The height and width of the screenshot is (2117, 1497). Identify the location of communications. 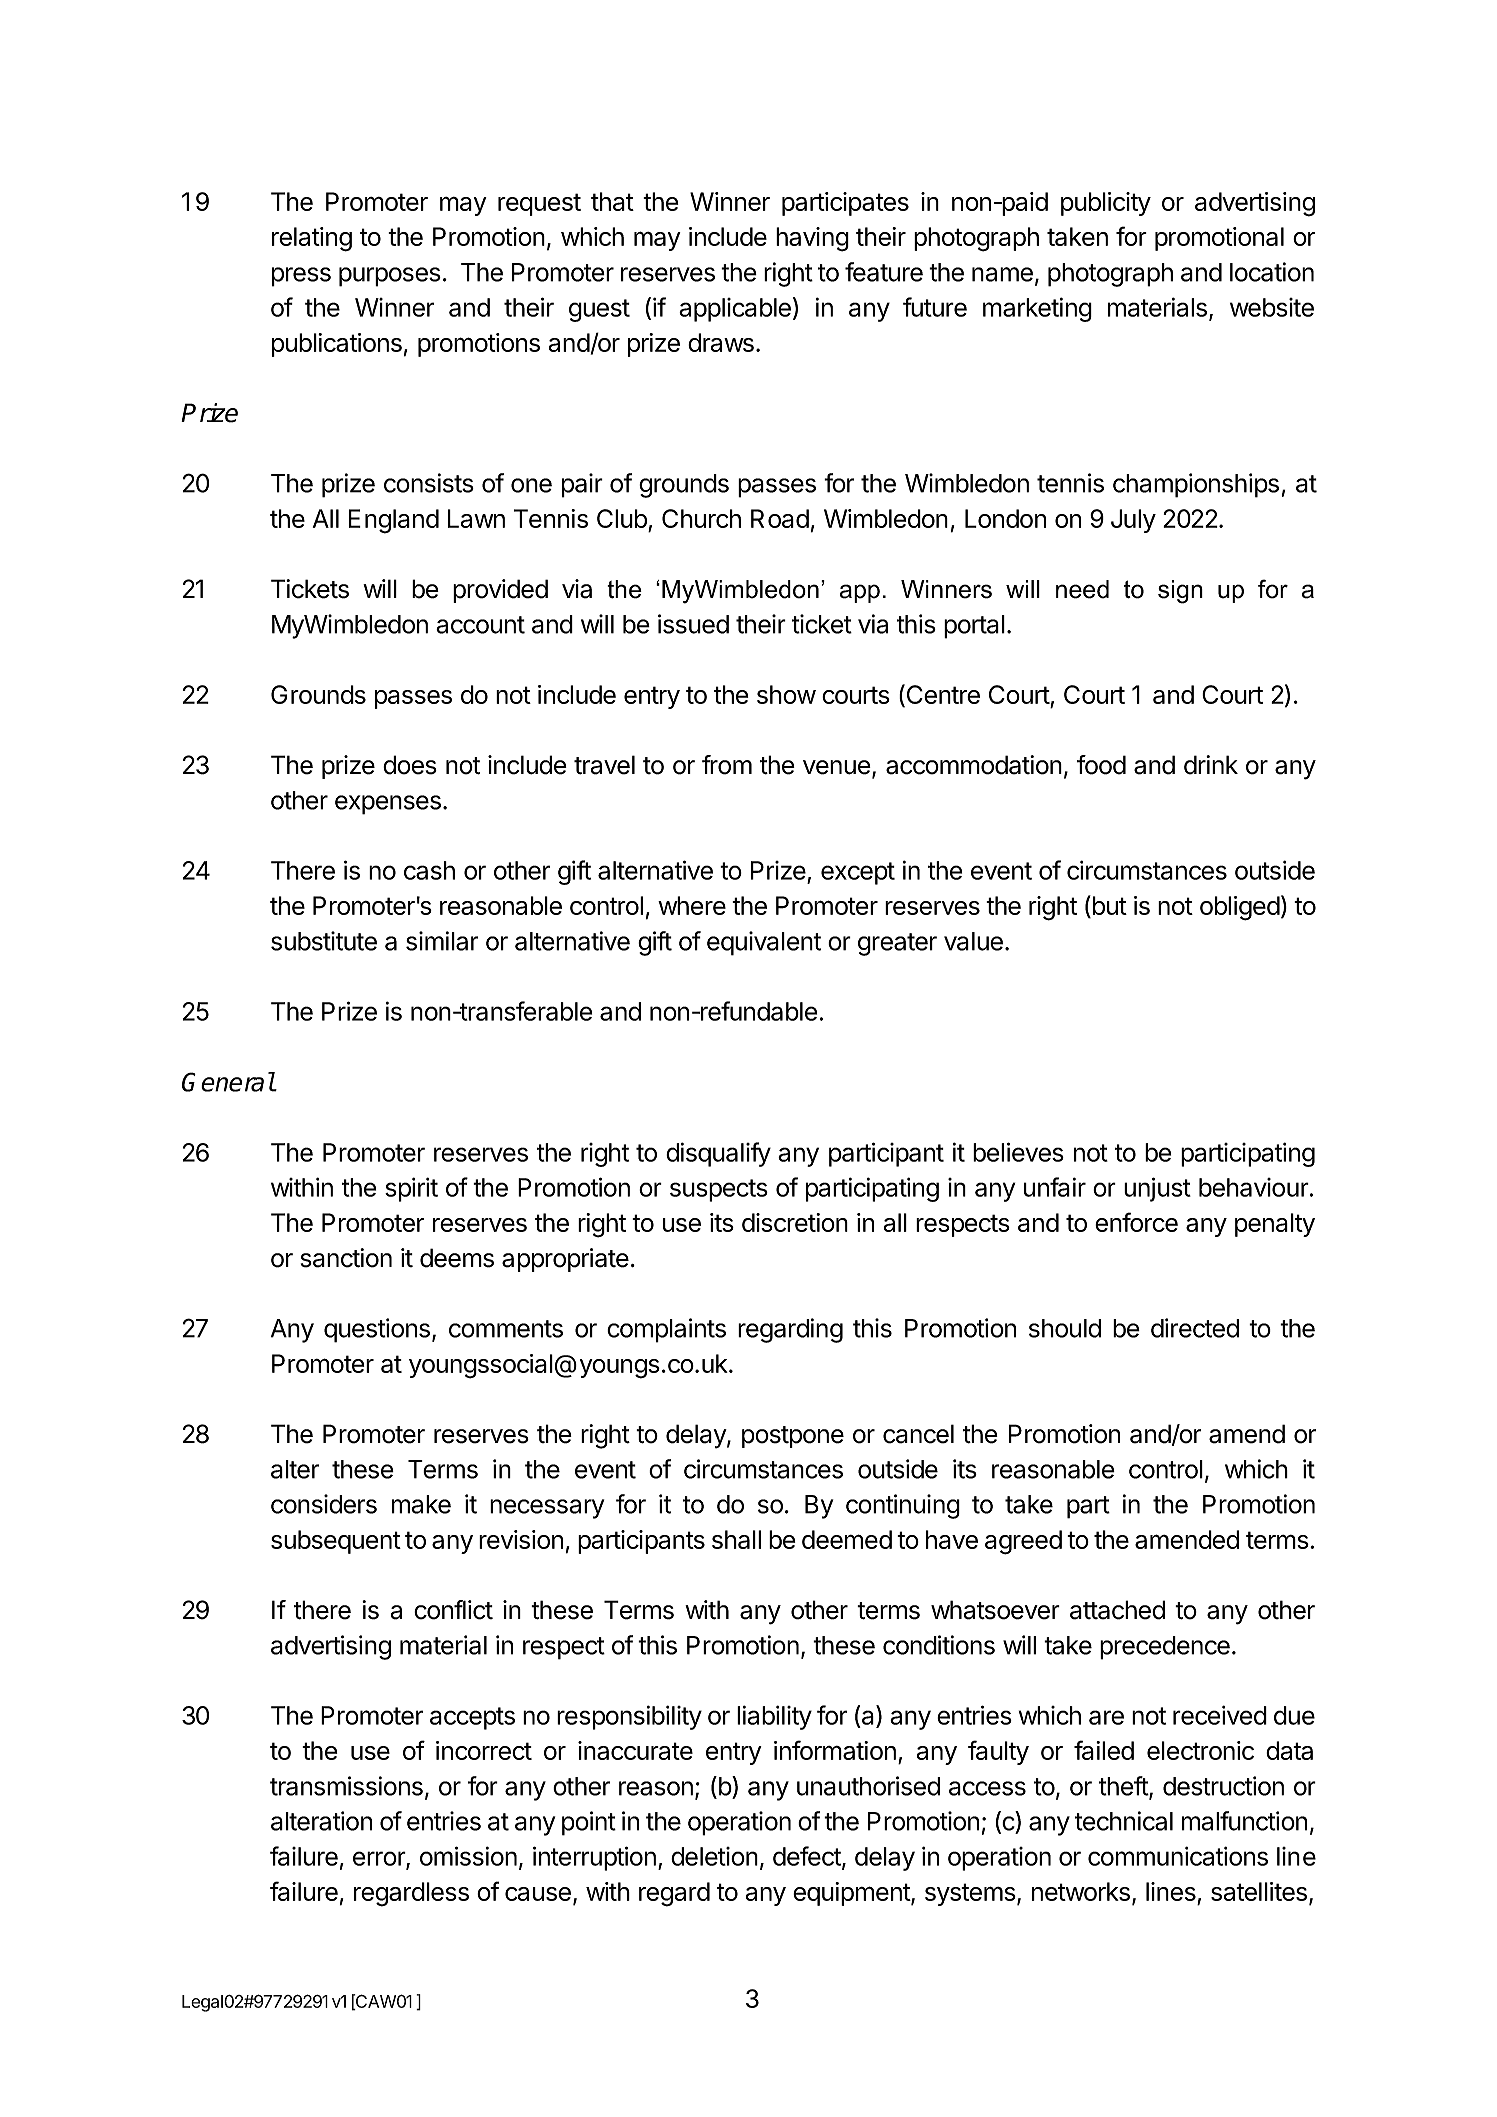
(1178, 1856).
